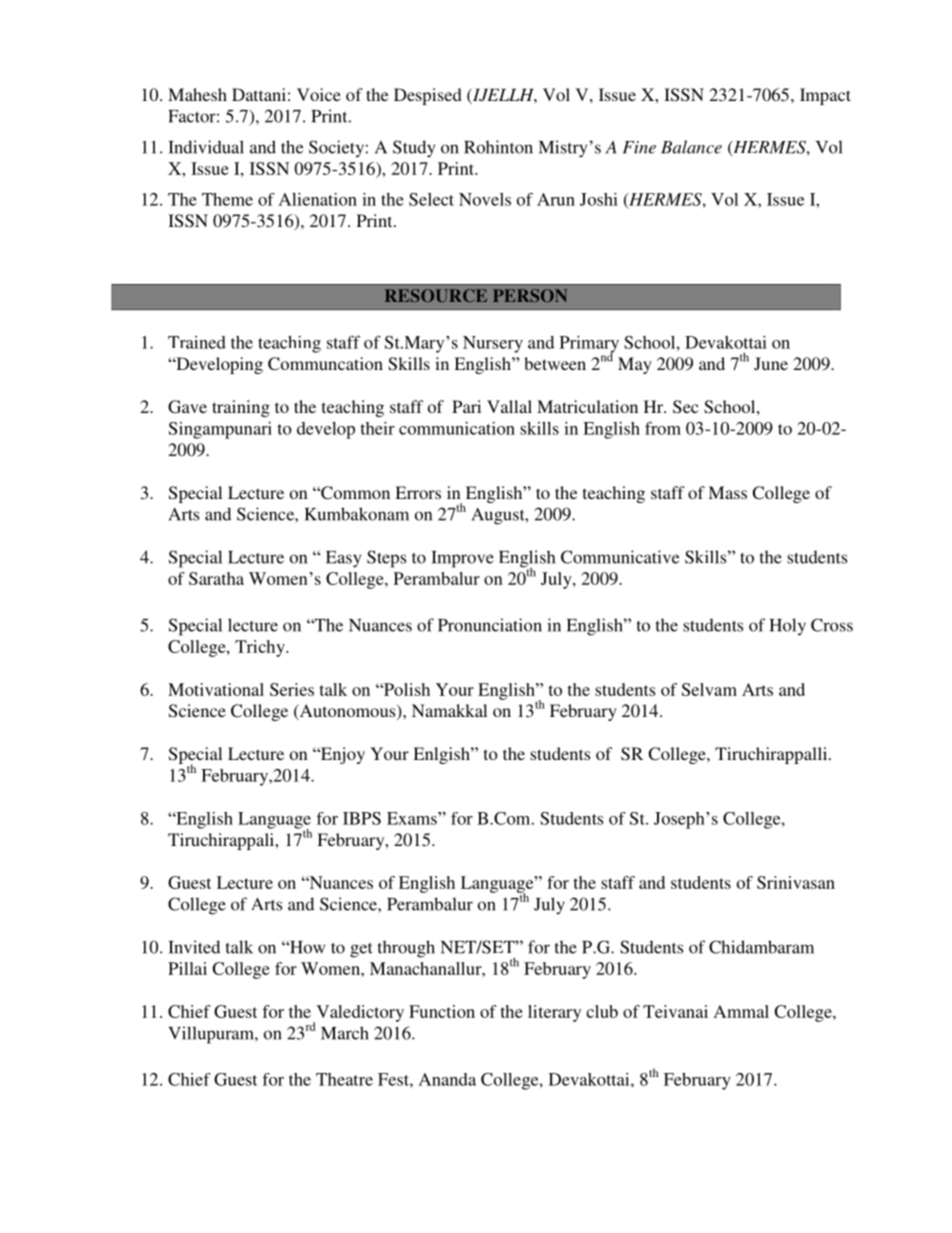 The height and width of the screenshot is (1233, 952). What do you see at coordinates (771, 363) in the screenshot?
I see `June` at bounding box center [771, 363].
